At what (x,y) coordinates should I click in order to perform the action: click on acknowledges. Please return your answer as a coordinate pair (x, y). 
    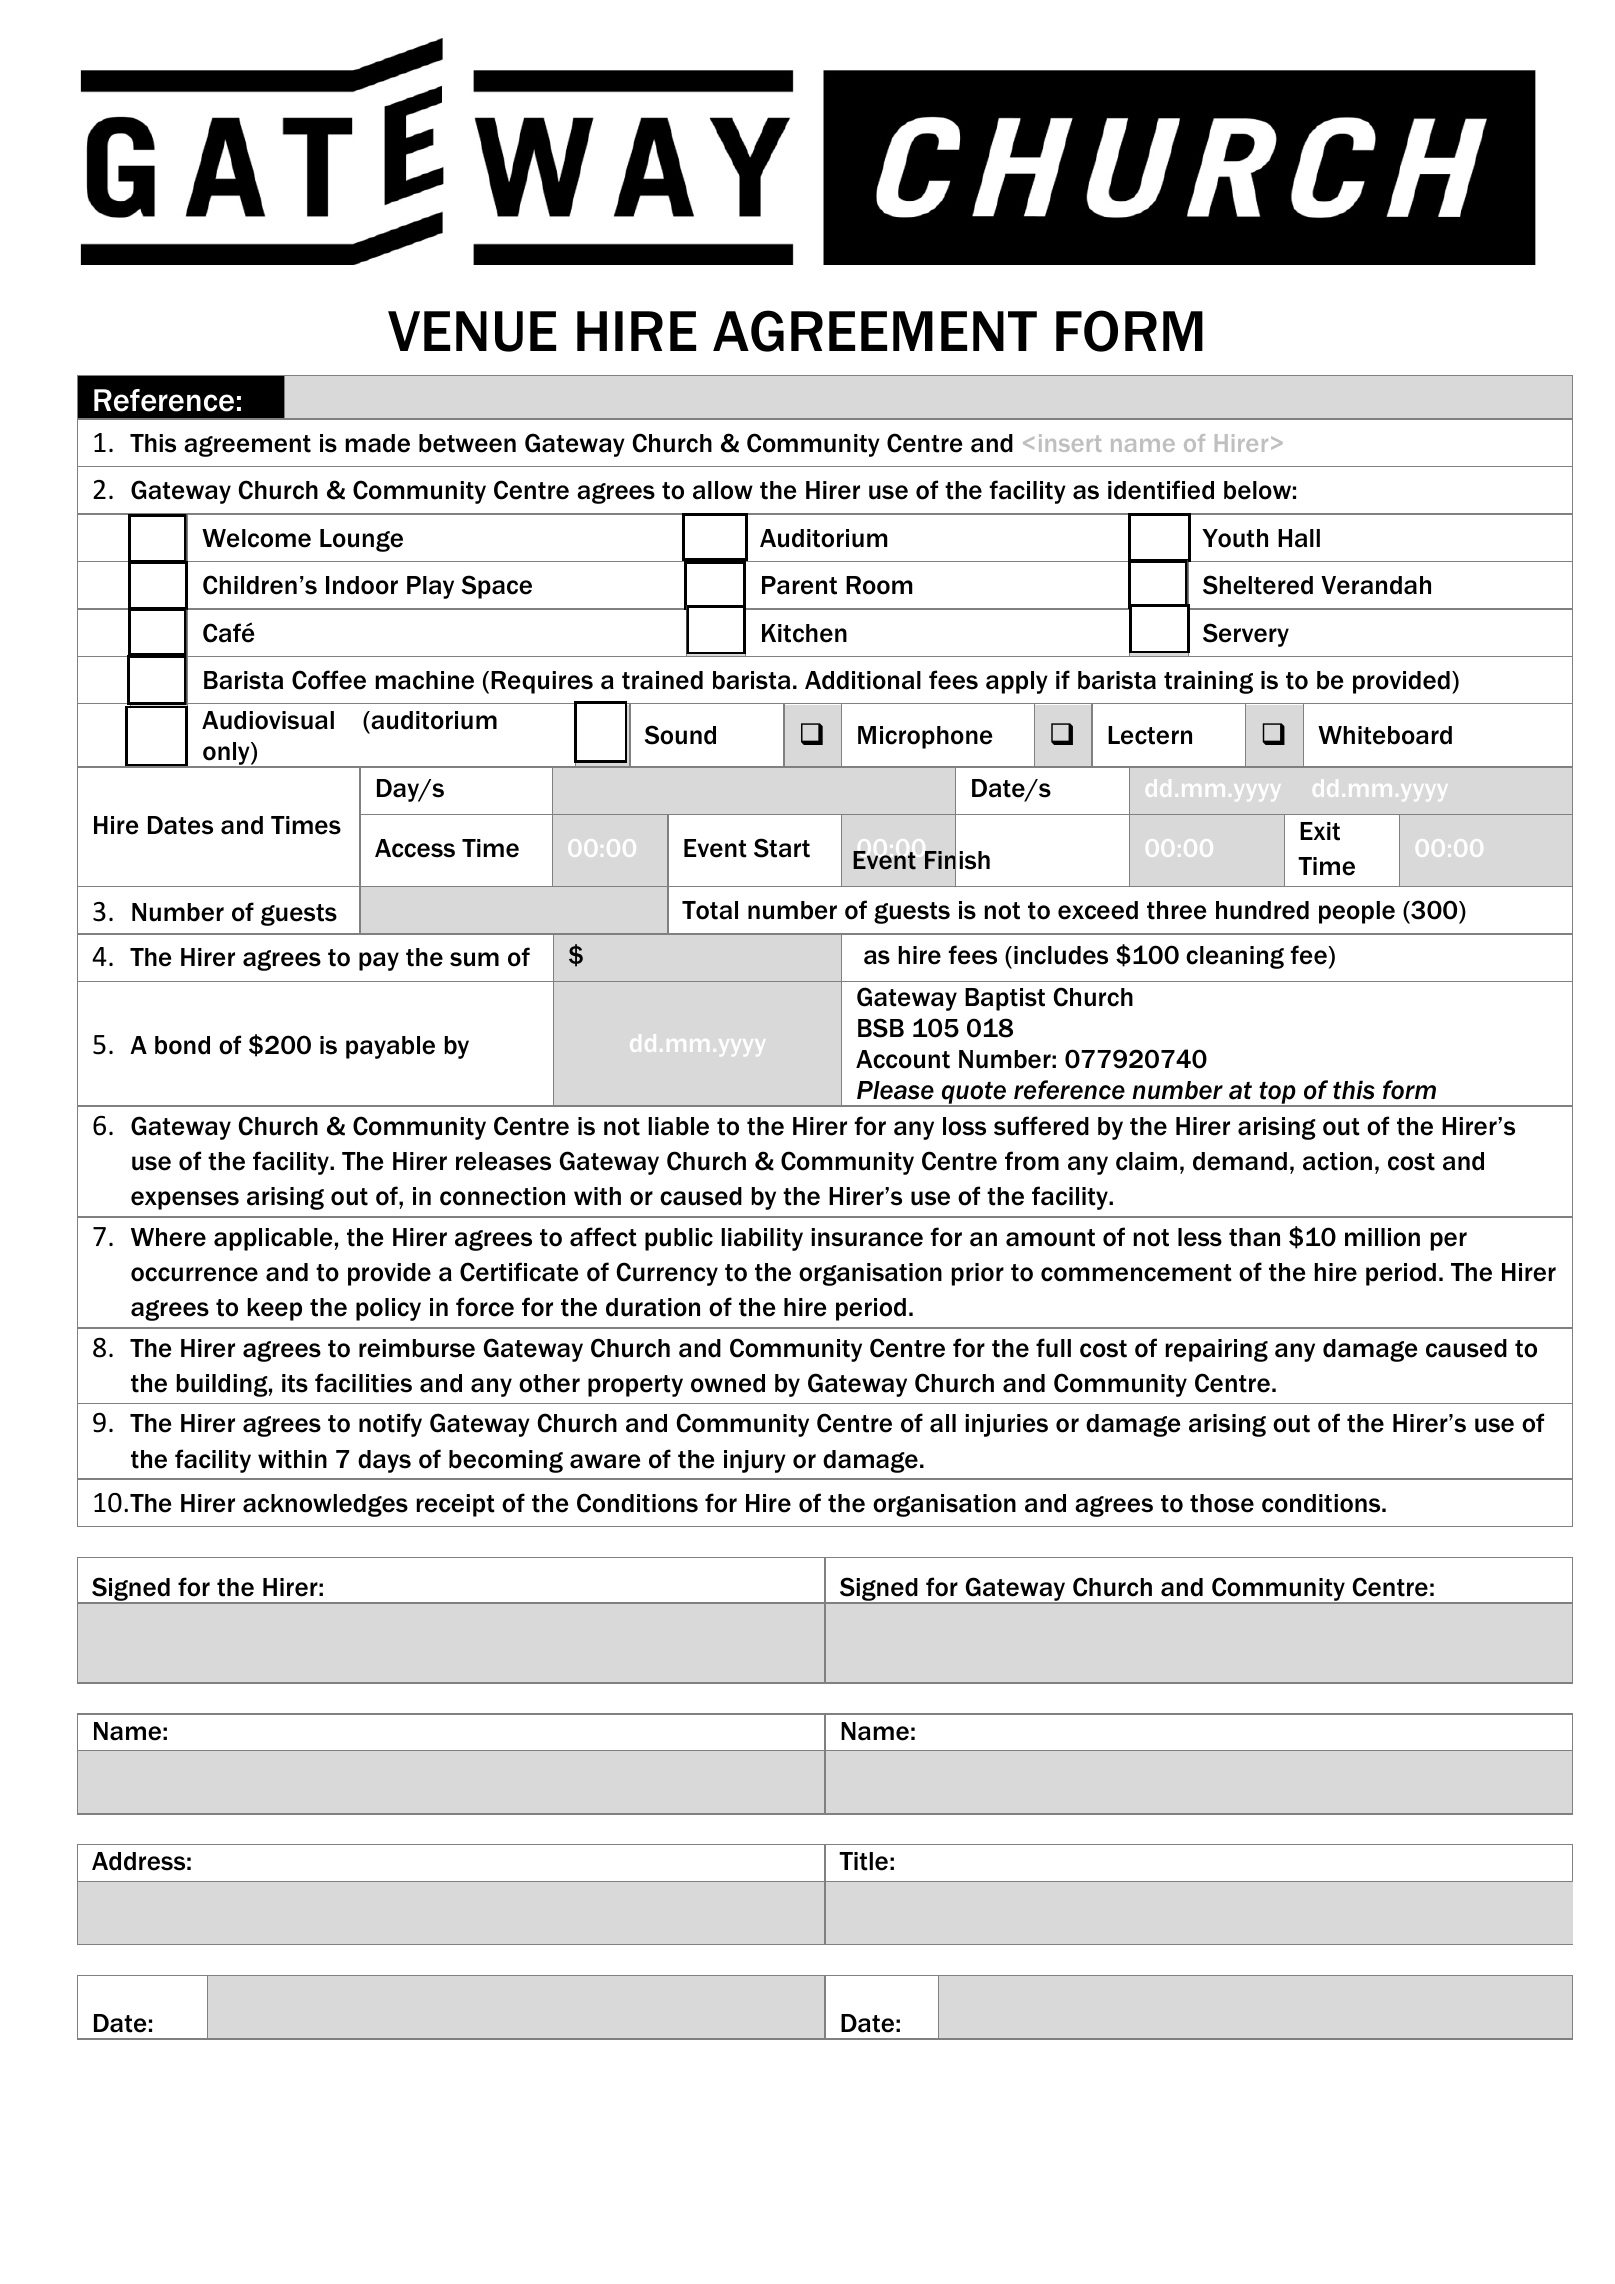
    Looking at the image, I should click on (325, 1505).
